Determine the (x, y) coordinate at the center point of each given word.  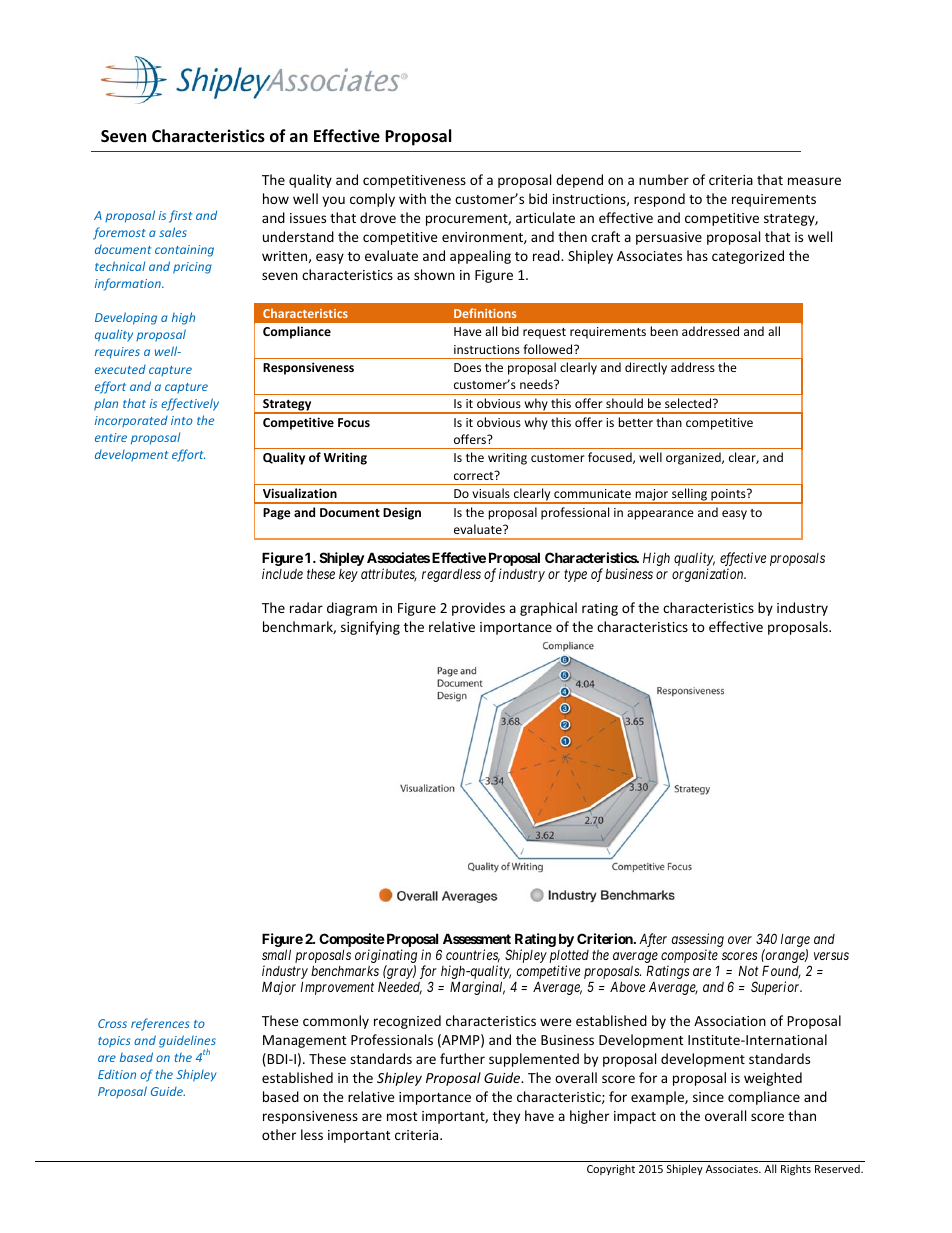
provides (478, 609)
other (279, 1134)
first (180, 216)
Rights (796, 1170)
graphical (548, 609)
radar (306, 607)
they (506, 1117)
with (412, 198)
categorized (748, 257)
